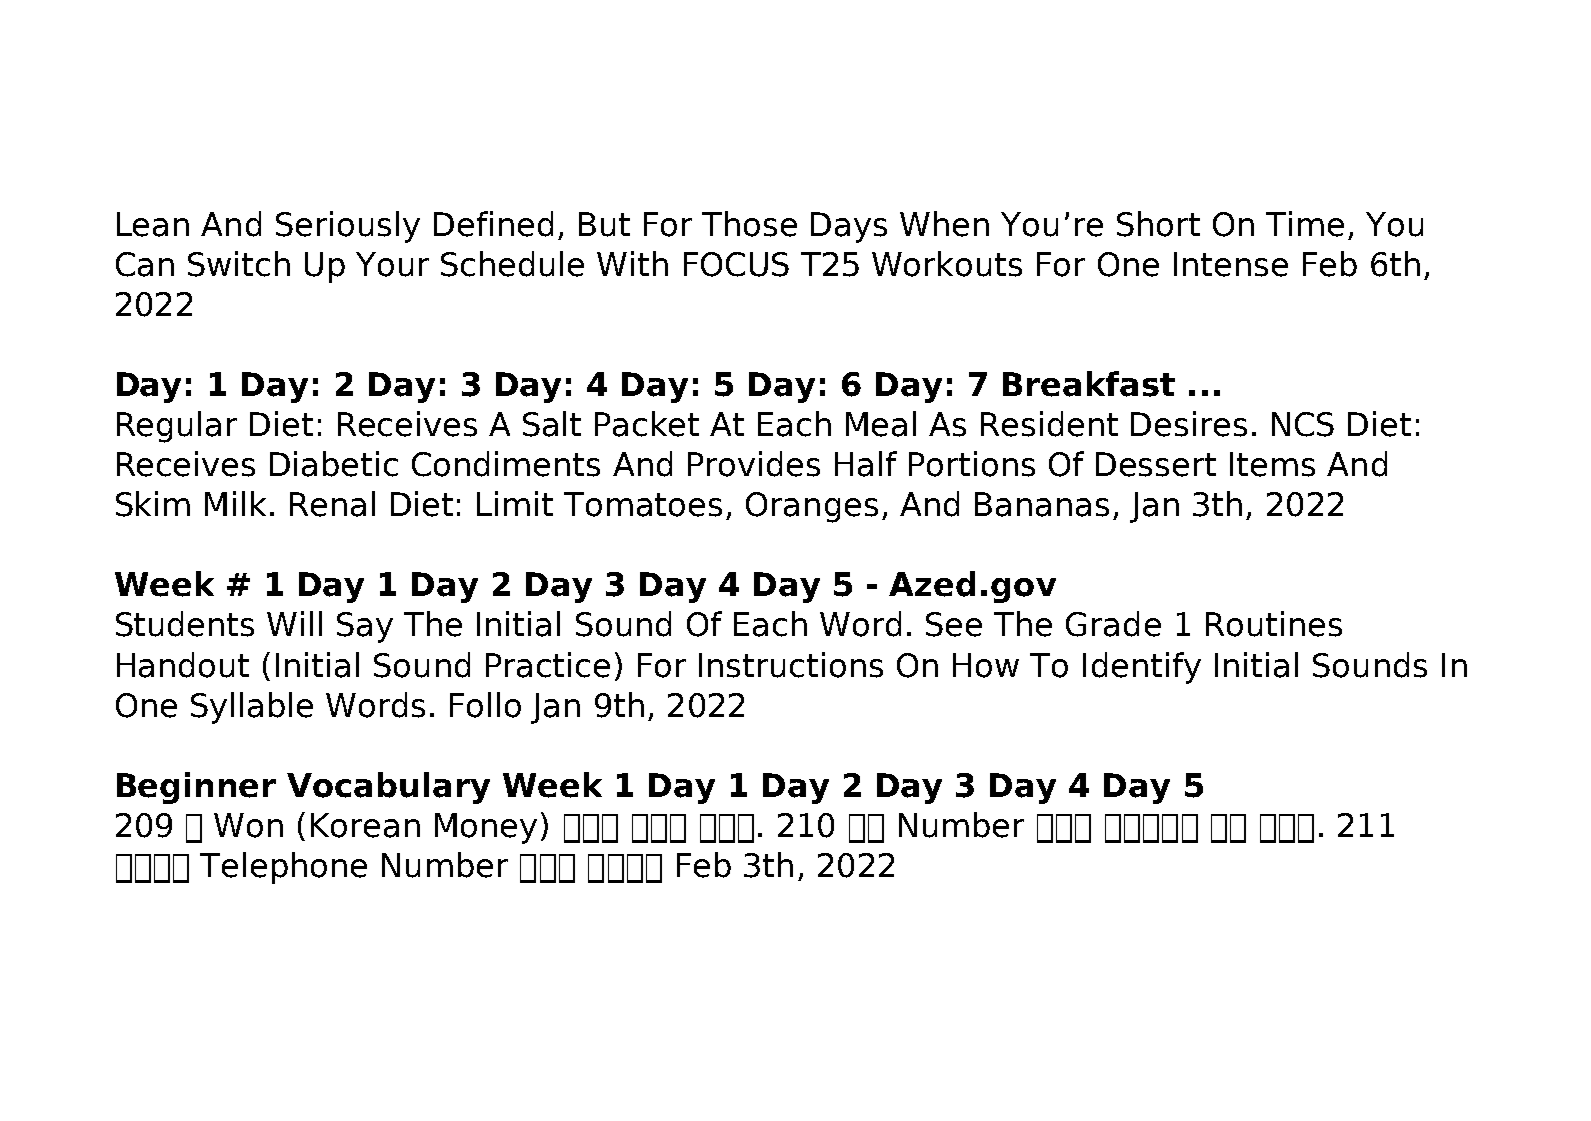  I want to click on Money, so click(486, 828).
